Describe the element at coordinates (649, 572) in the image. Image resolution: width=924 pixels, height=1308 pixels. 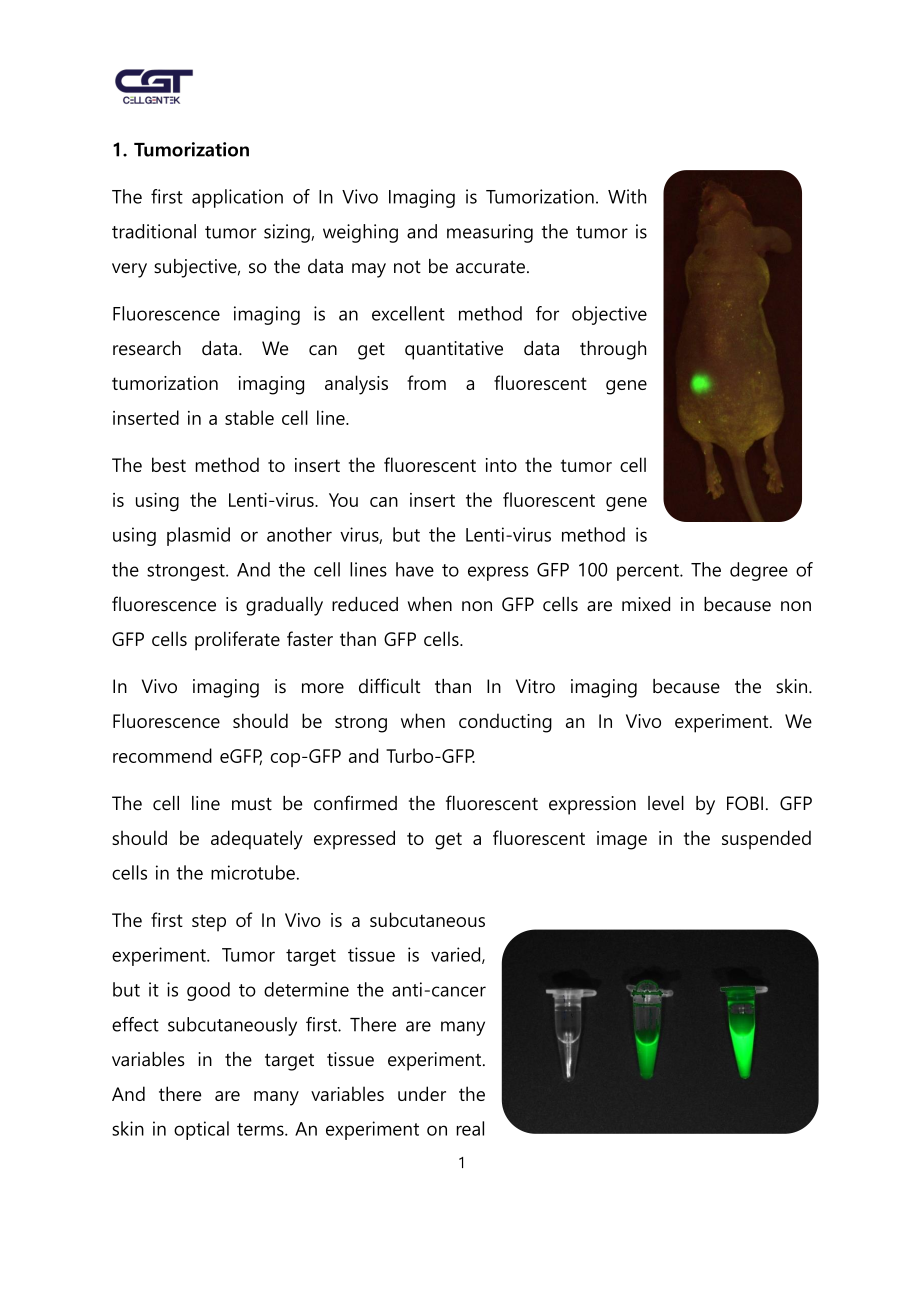
I see `percent` at that location.
